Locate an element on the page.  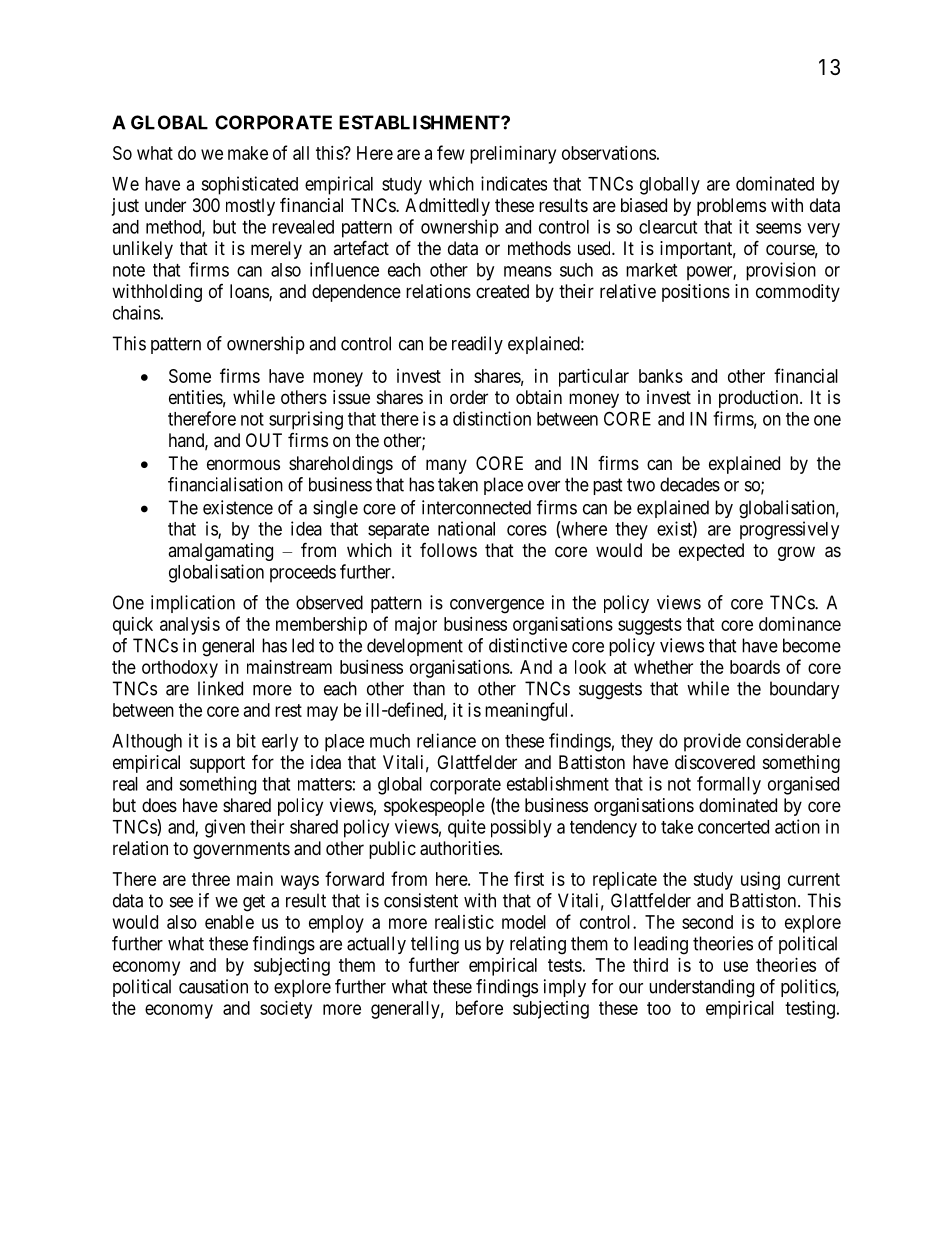
causation is located at coordinates (213, 986).
